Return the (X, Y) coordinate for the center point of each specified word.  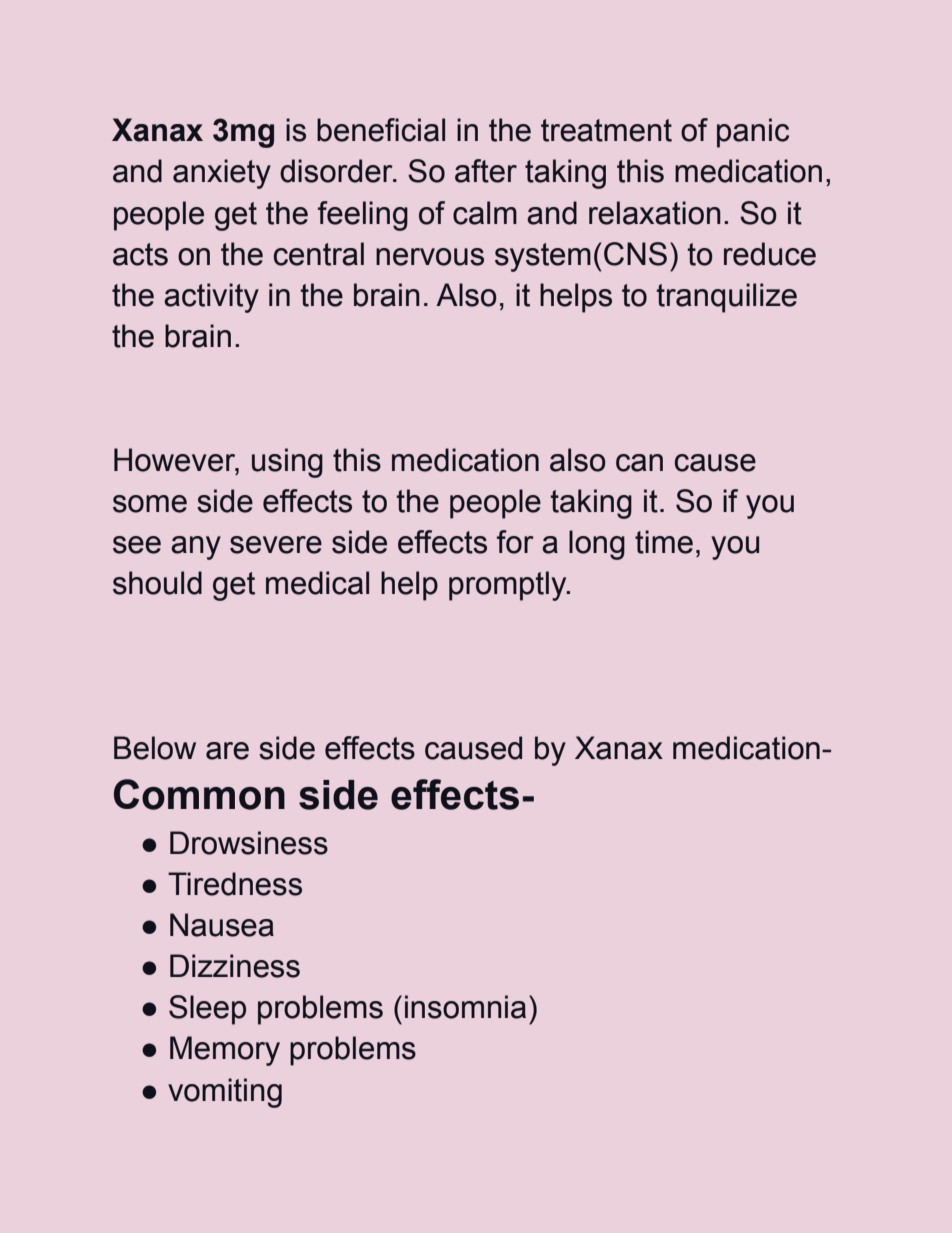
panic (753, 133)
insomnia (465, 1007)
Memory (225, 1051)
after (486, 171)
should (157, 583)
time (664, 542)
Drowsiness (249, 843)
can (639, 463)
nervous (430, 257)
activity (211, 298)
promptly (509, 586)
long (597, 545)
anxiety (222, 174)
